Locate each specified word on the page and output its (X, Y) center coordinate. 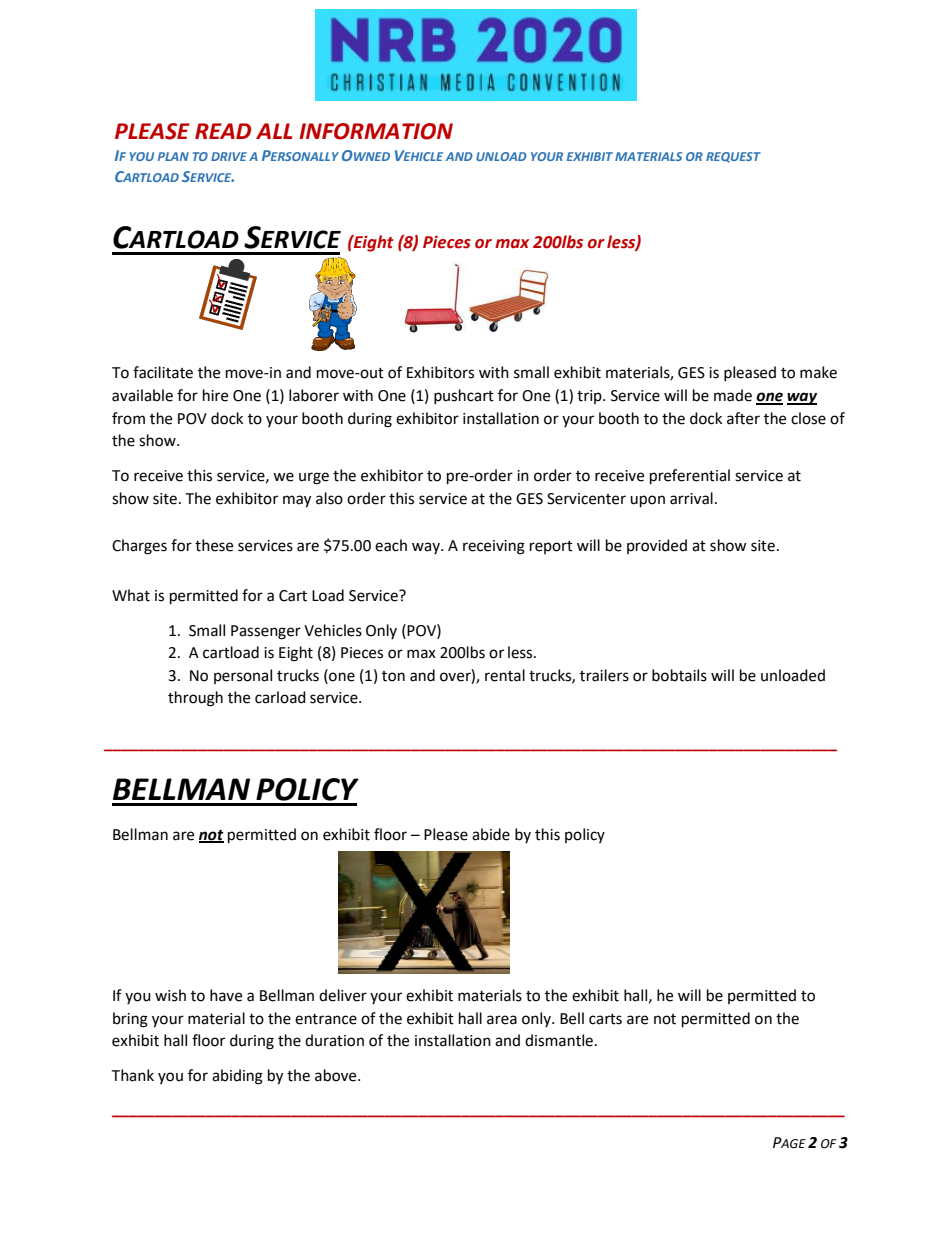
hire (215, 395)
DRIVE (229, 156)
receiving (494, 547)
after (743, 418)
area (502, 1020)
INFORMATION (376, 131)
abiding (237, 1077)
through (195, 699)
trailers (604, 675)
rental (505, 675)
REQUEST (733, 157)
